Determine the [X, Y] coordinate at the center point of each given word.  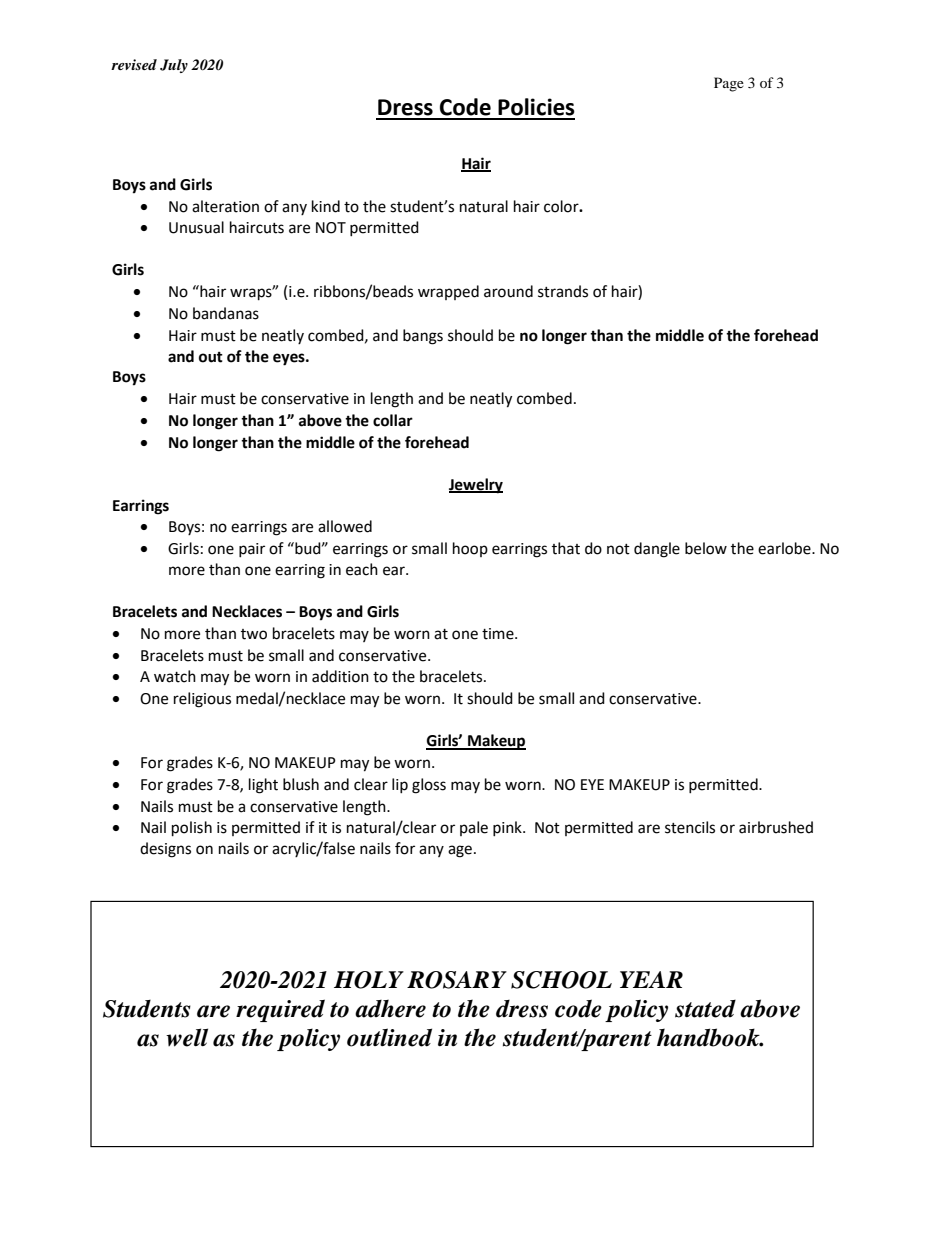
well [187, 1037]
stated [705, 1009]
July [174, 66]
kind [326, 206]
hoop [470, 549]
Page [729, 84]
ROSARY [457, 980]
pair [252, 550]
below [706, 548]
